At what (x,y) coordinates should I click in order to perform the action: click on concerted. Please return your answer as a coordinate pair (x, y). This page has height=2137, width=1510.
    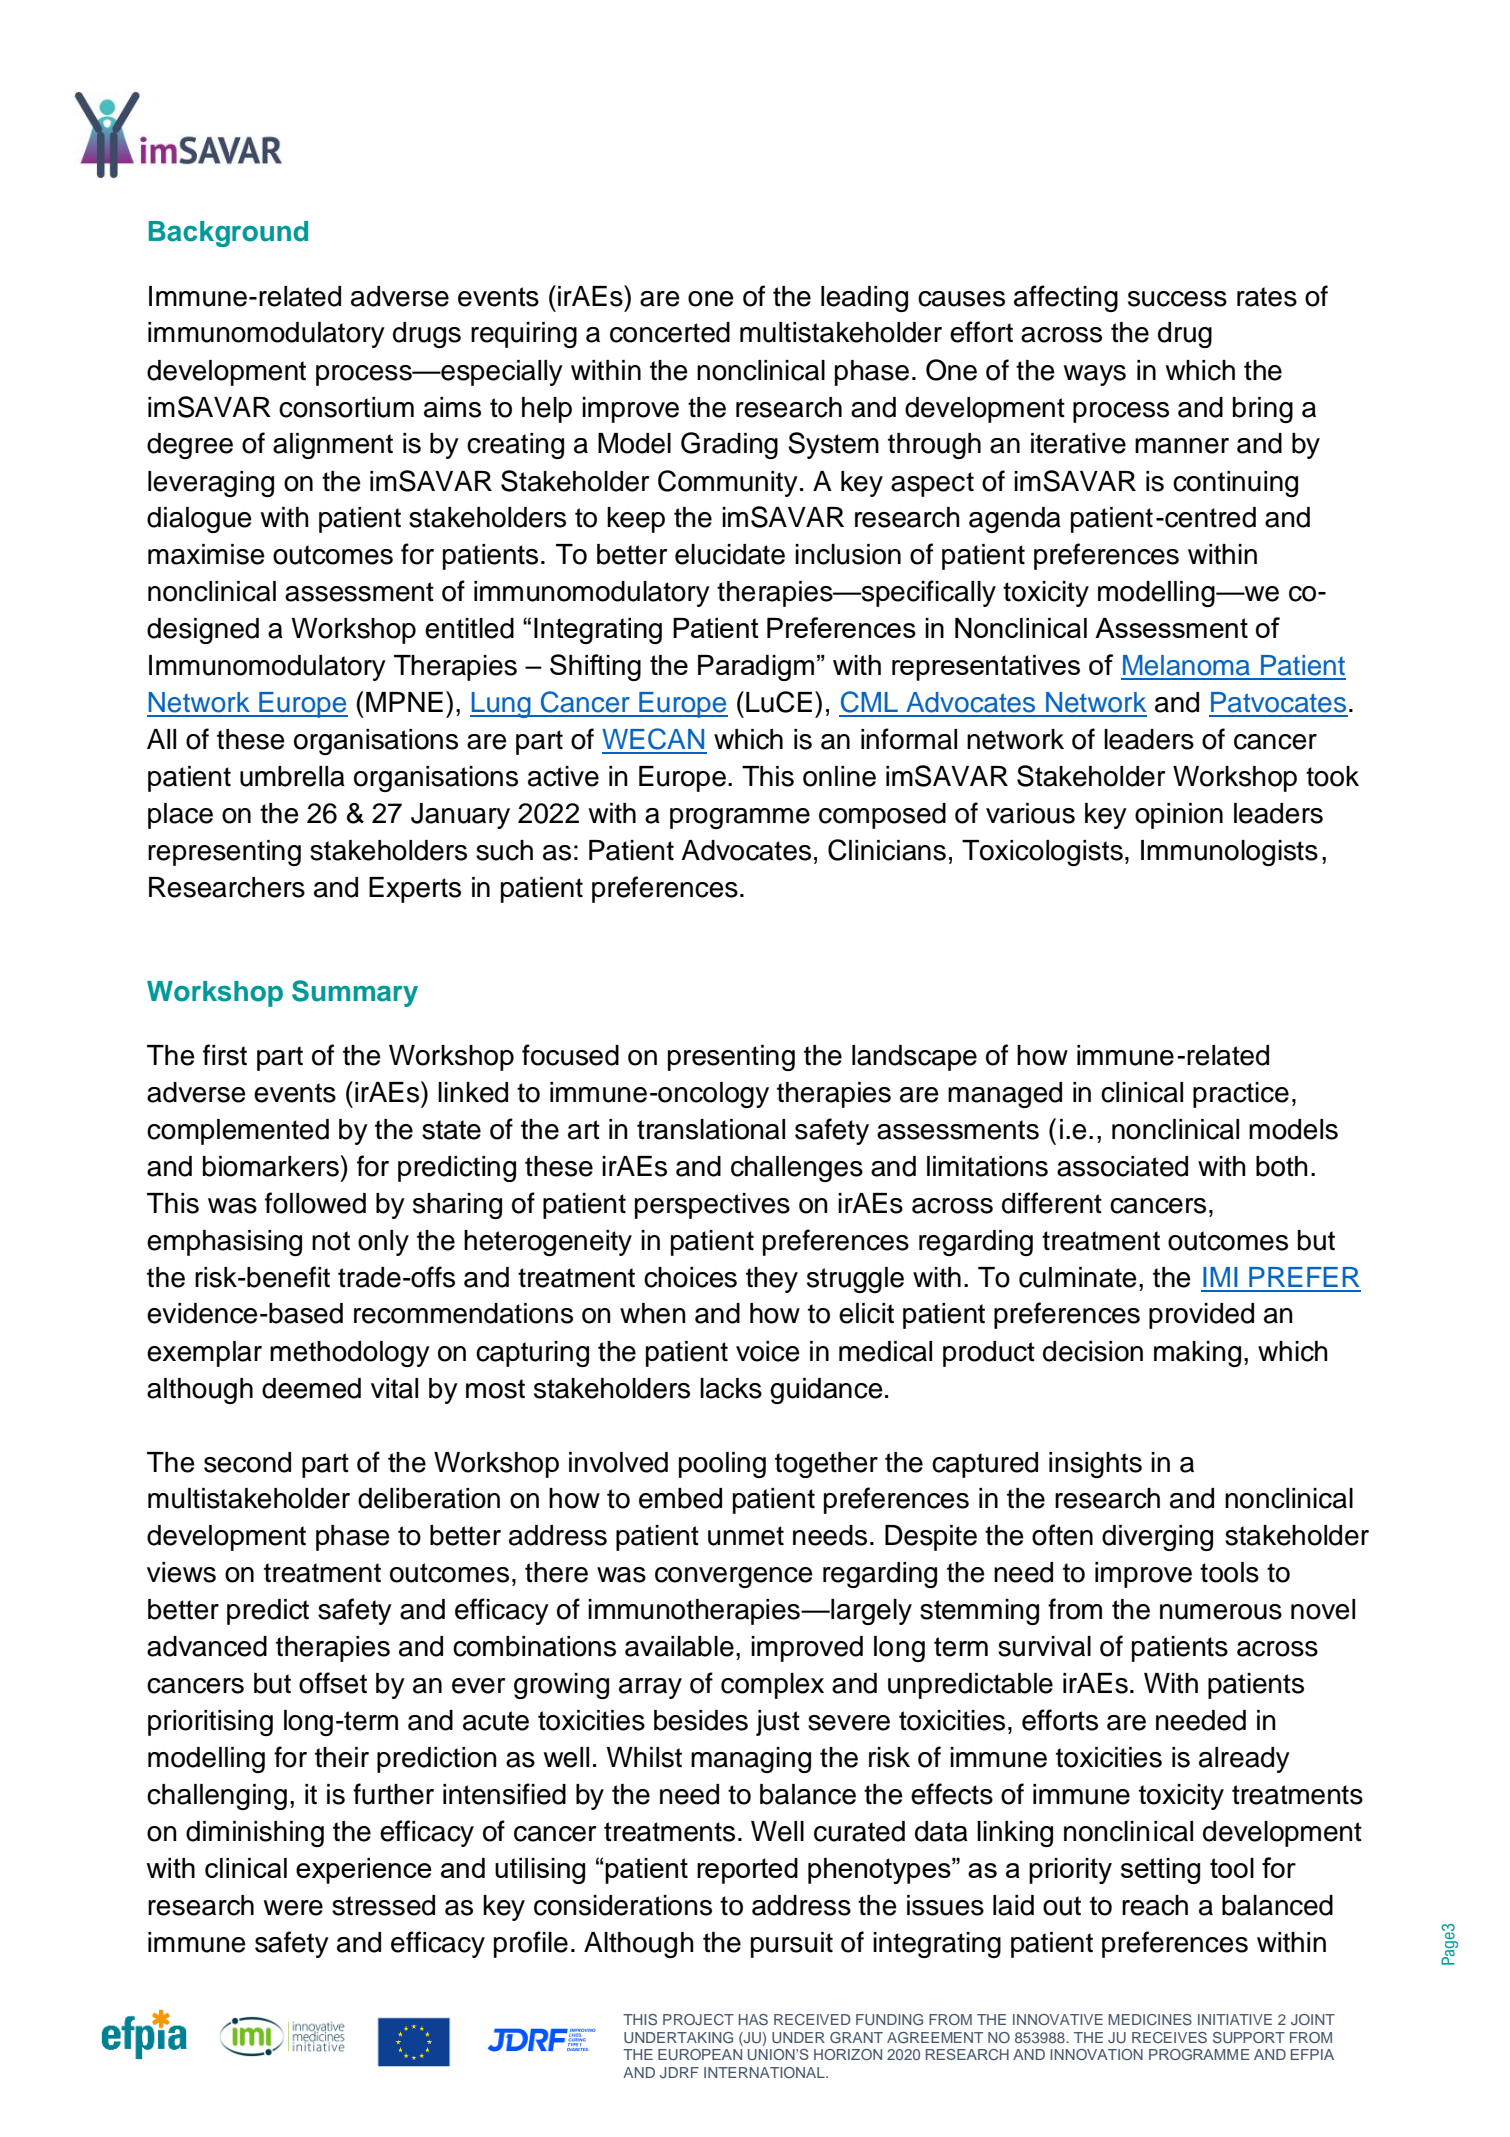
    Looking at the image, I should click on (670, 332).
